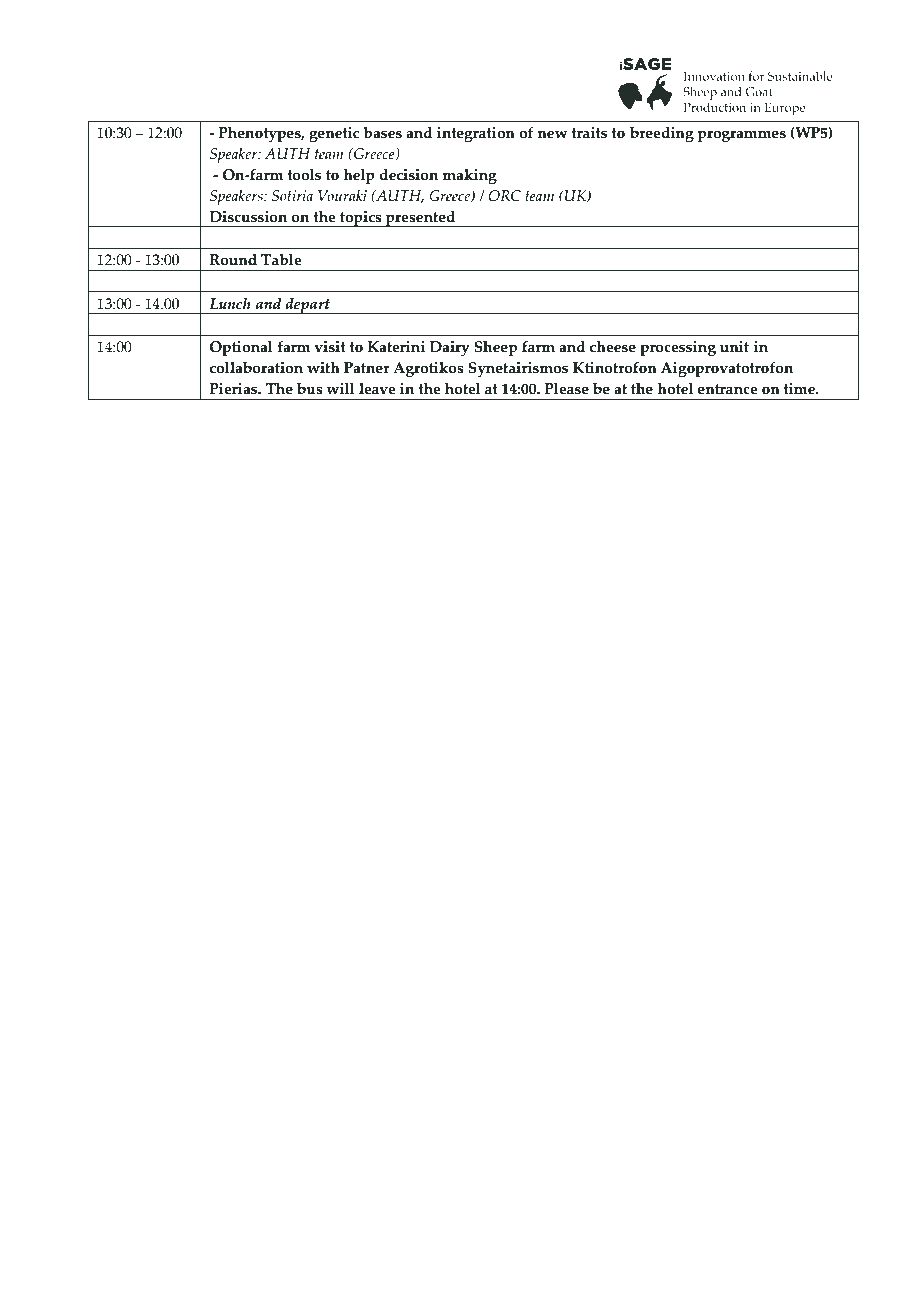  What do you see at coordinates (728, 389) in the page?
I see `entrance` at bounding box center [728, 389].
